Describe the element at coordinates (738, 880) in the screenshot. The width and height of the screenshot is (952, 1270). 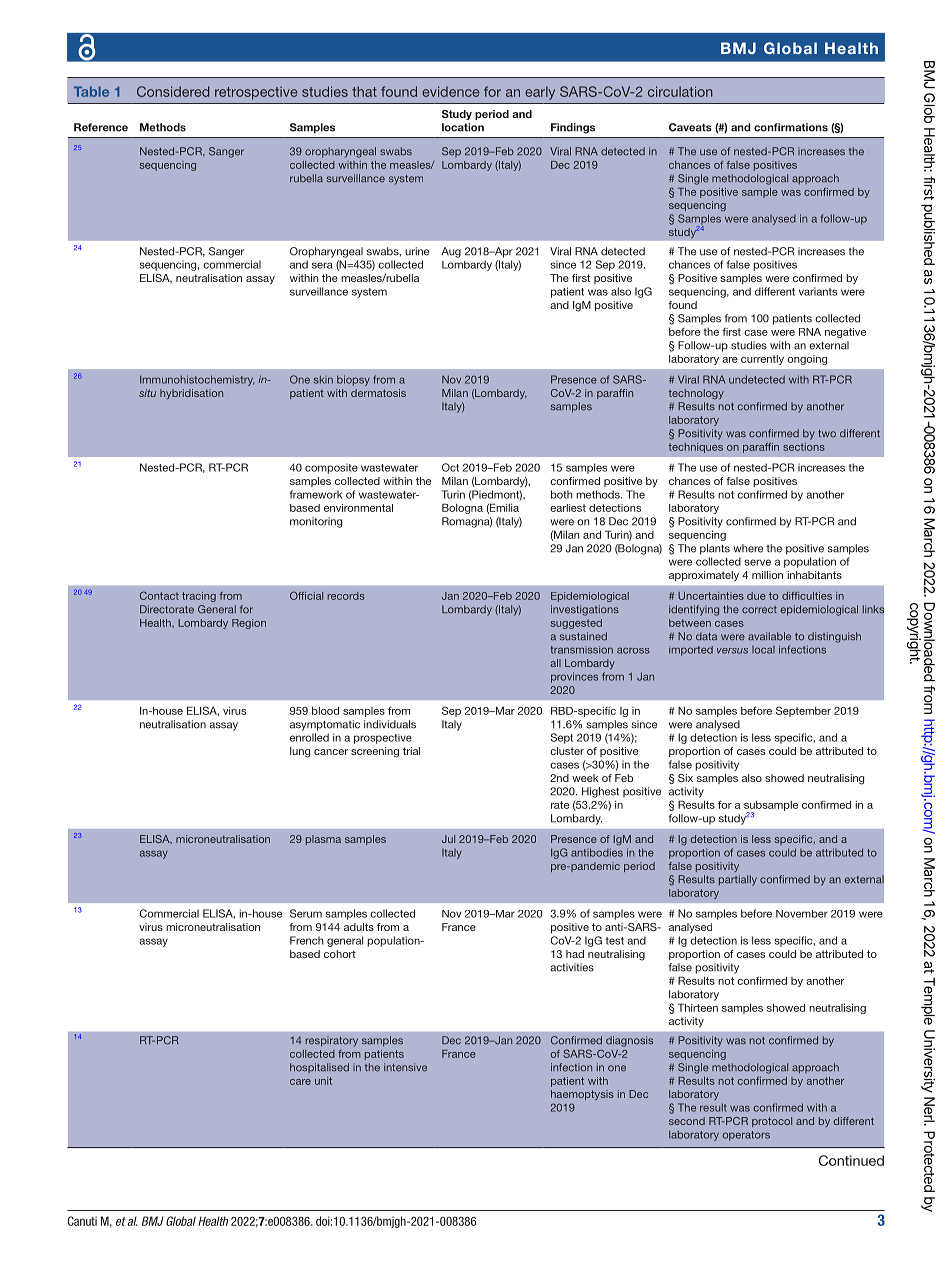
I see `partially` at that location.
